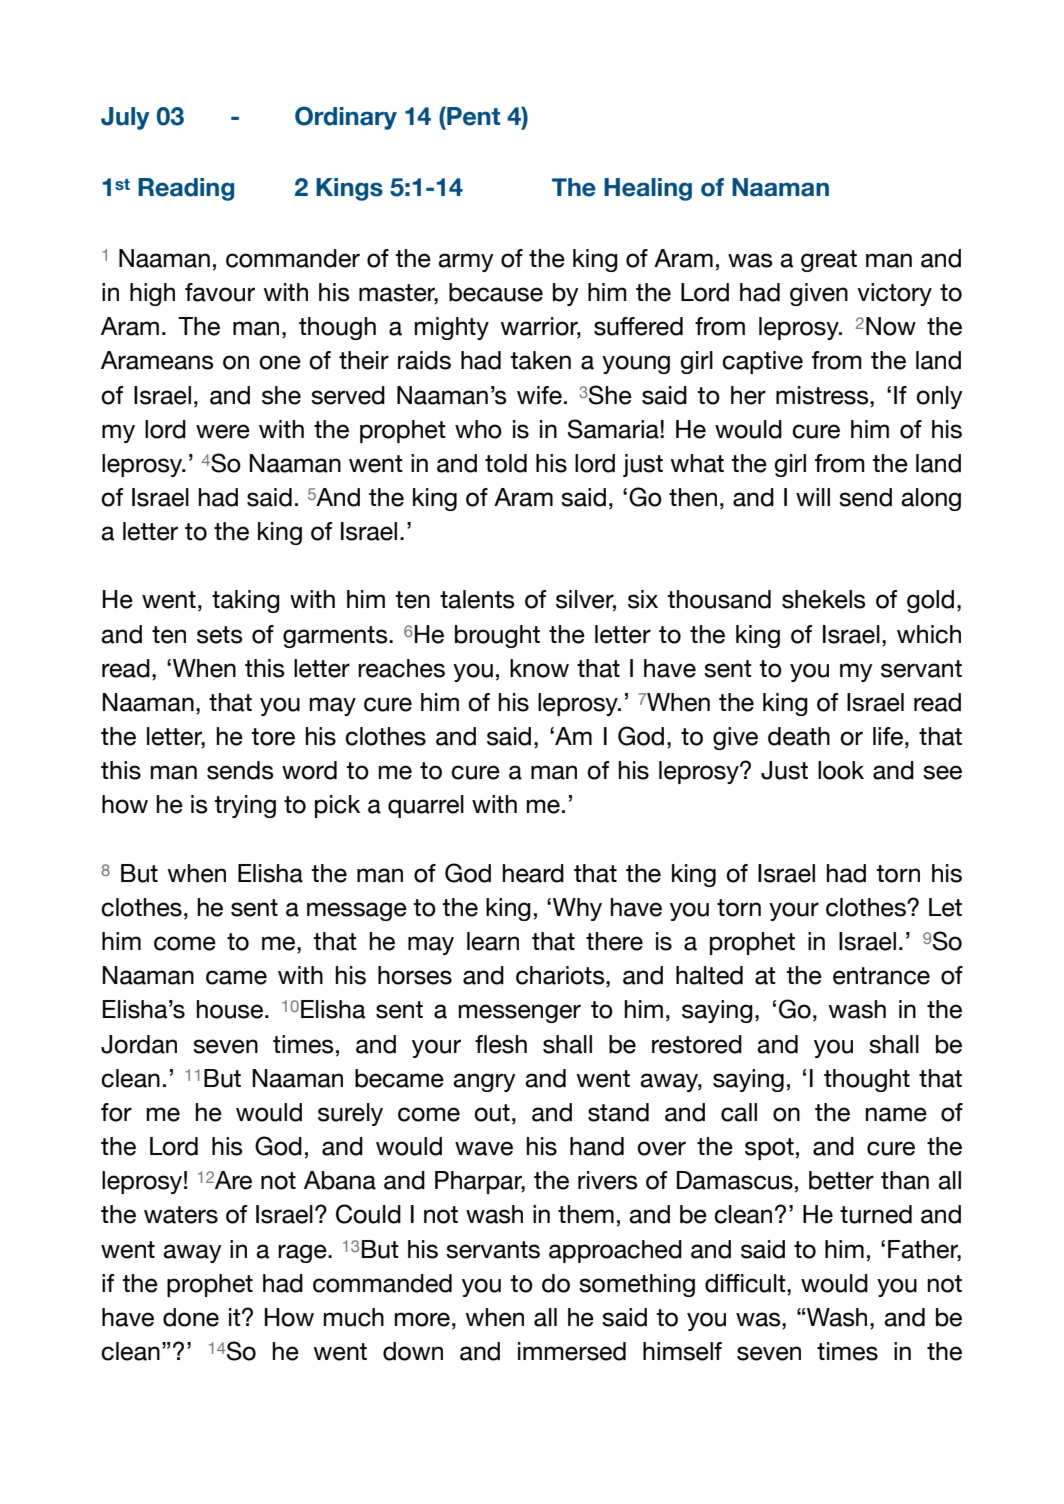  Describe the element at coordinates (139, 1044) in the page. I see `Jordan` at that location.
